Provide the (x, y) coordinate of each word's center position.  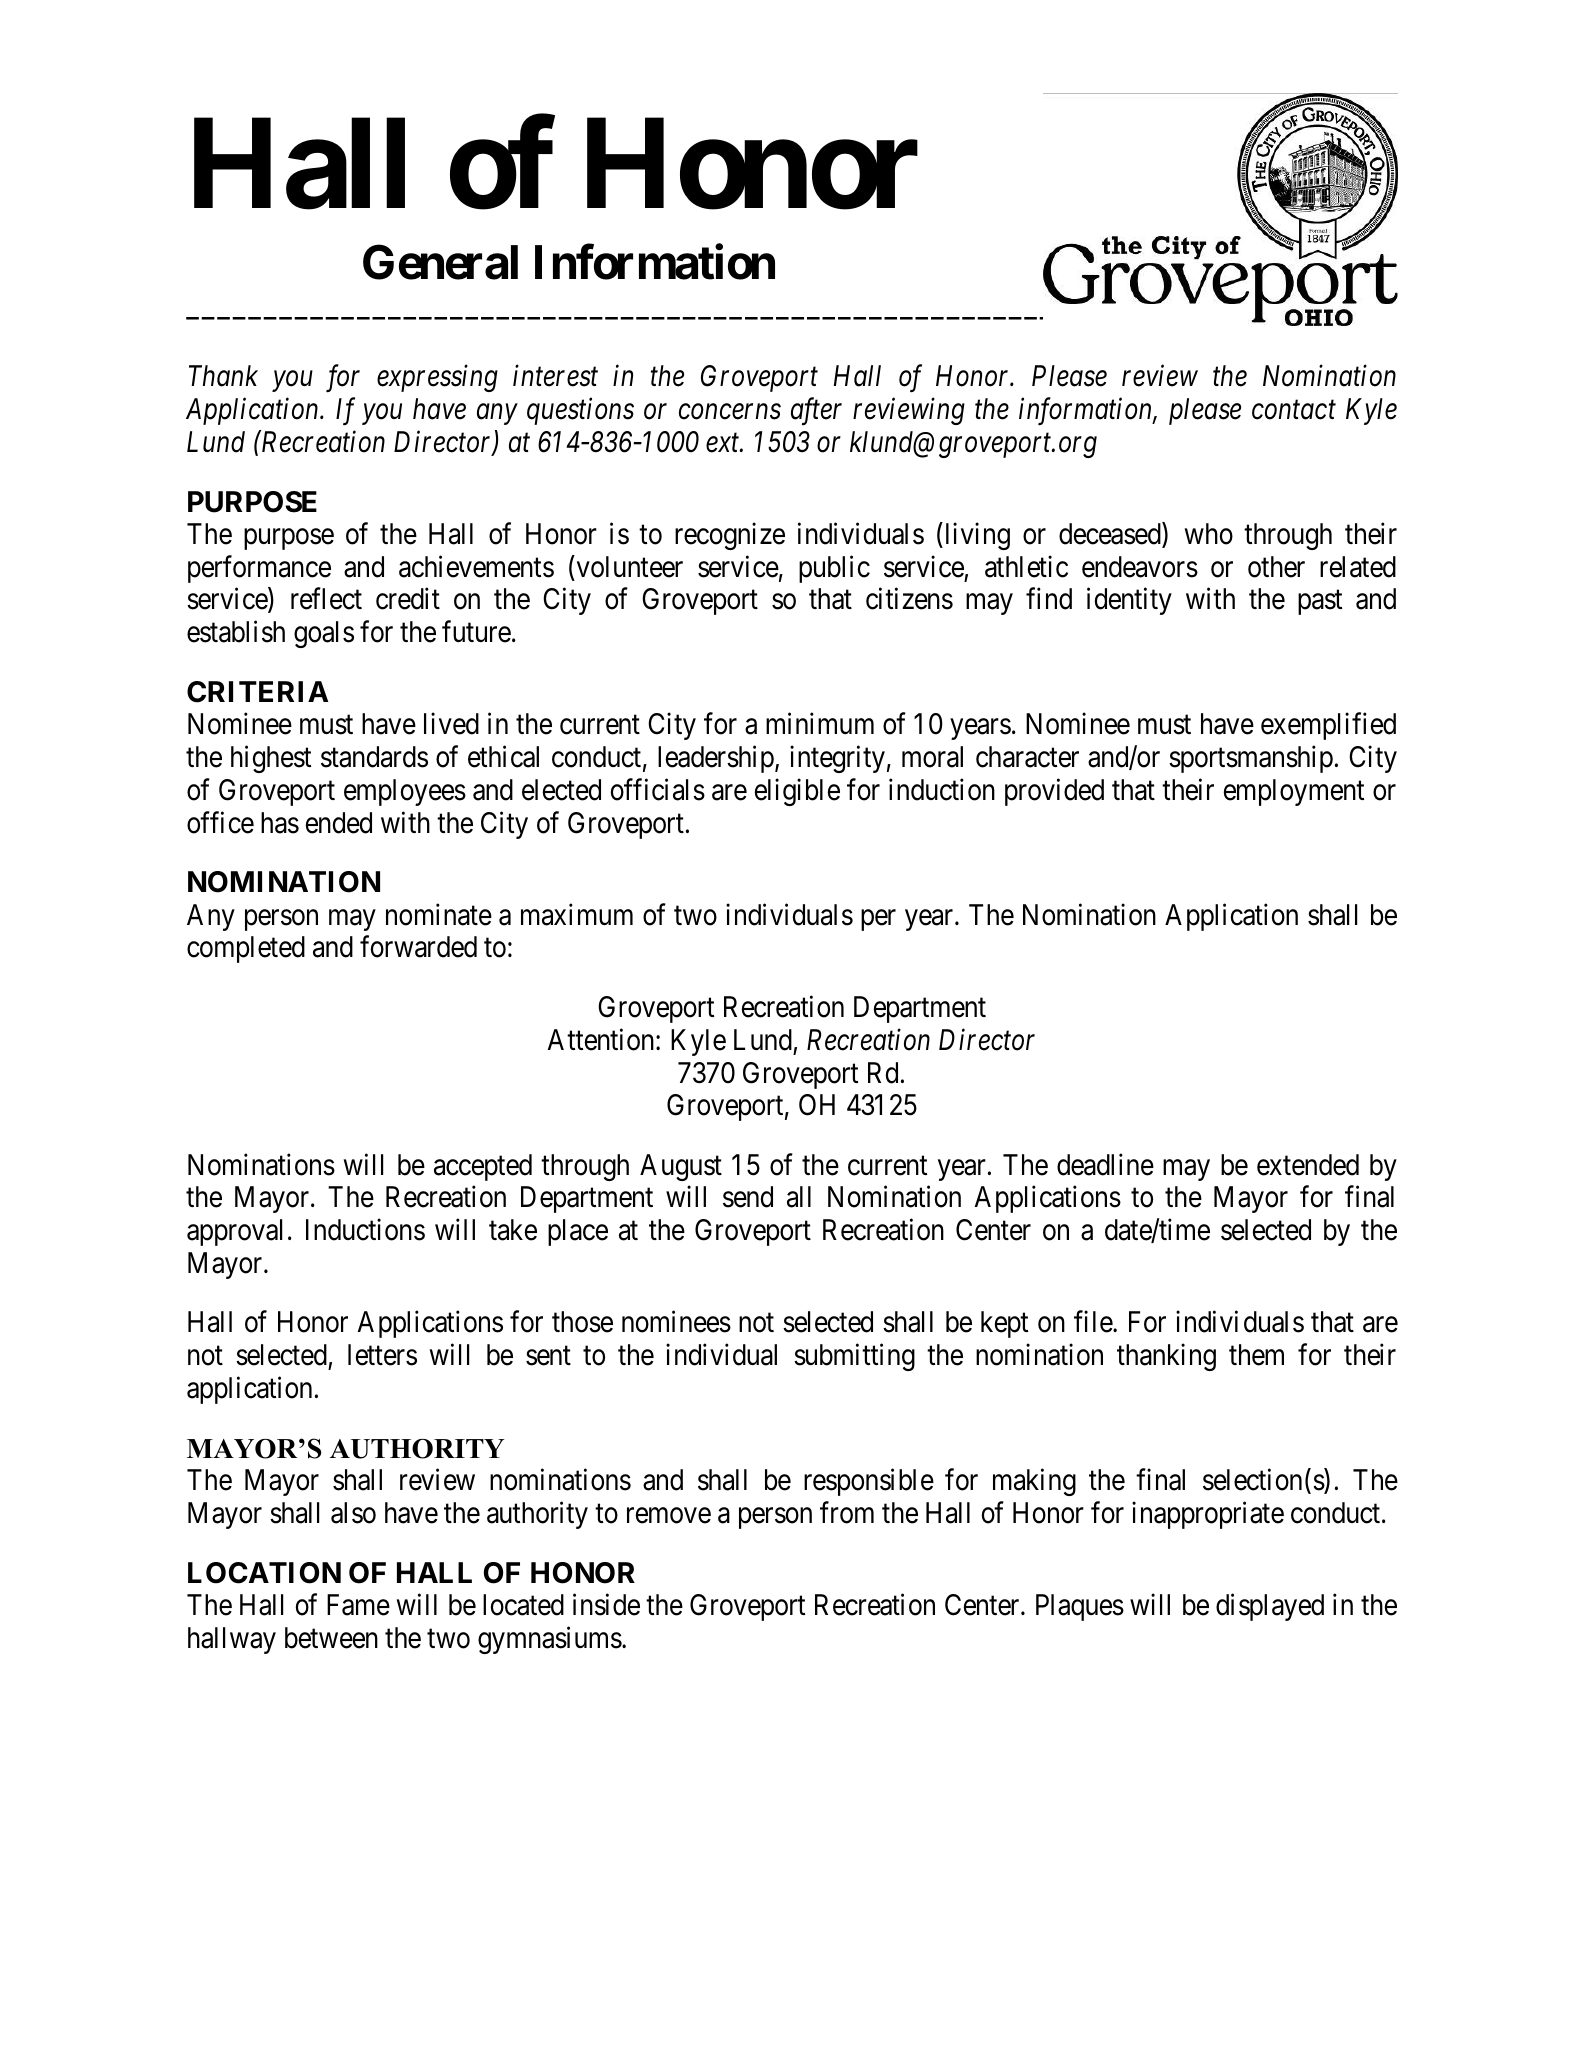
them (1256, 1355)
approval (234, 1232)
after (816, 411)
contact (1294, 410)
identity (1129, 601)
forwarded (418, 947)
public (834, 569)
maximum (577, 914)
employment (1294, 792)
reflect (326, 599)
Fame (358, 1605)
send (748, 1197)
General (440, 262)
